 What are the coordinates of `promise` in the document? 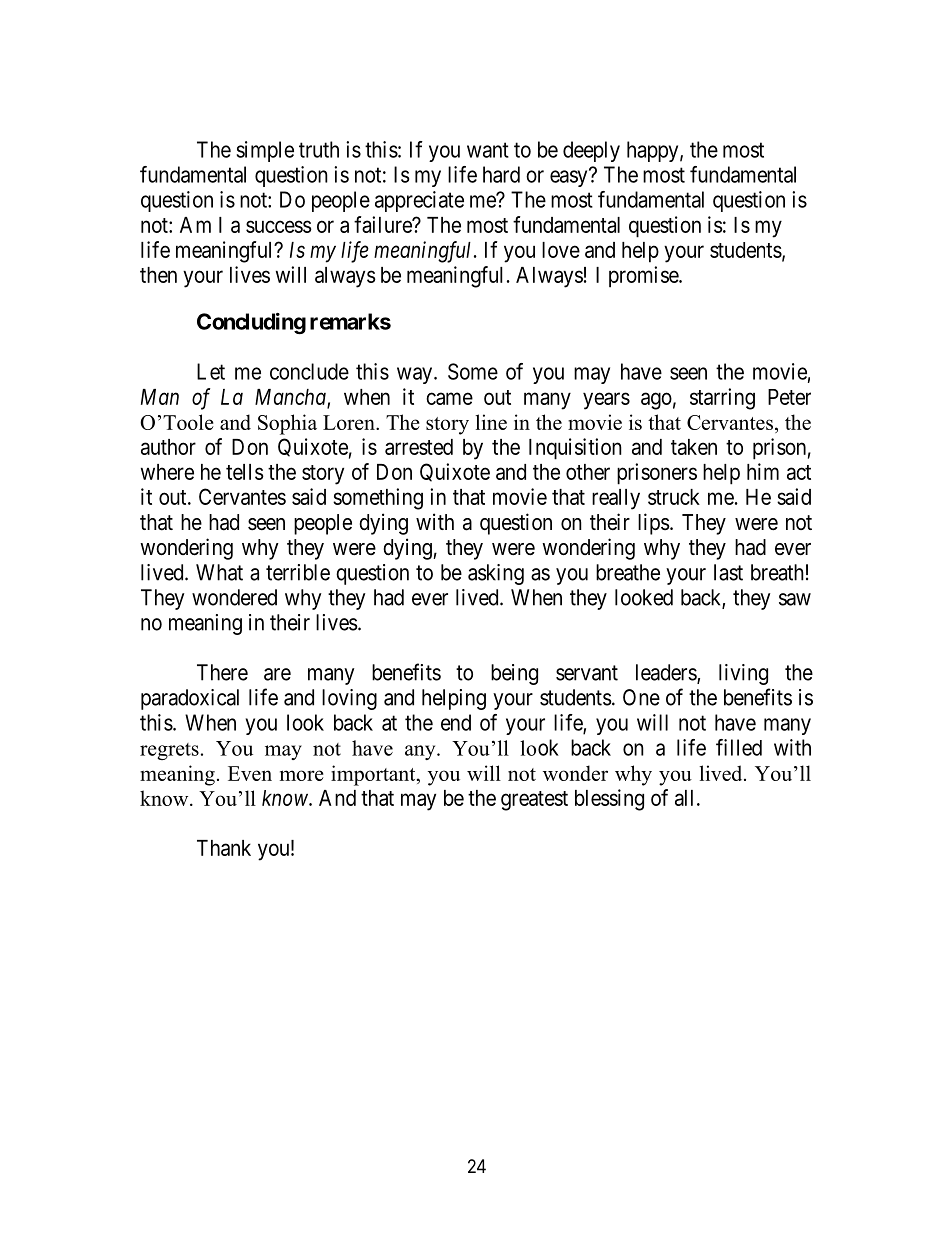 It's located at (644, 277).
